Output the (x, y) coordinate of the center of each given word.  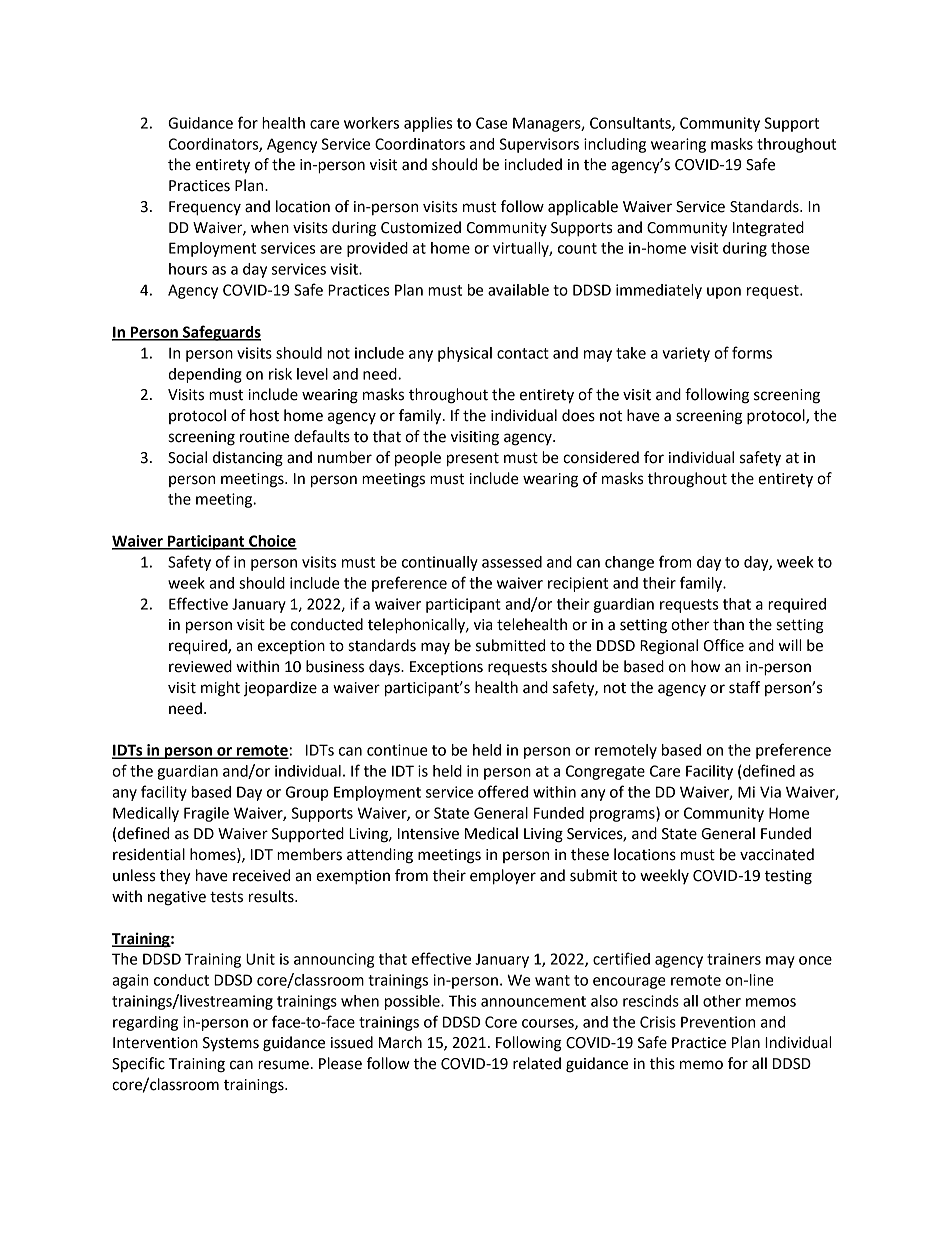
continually (440, 563)
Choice (272, 542)
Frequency (205, 208)
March (400, 1042)
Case (492, 123)
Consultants (631, 124)
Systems (231, 1044)
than (728, 624)
